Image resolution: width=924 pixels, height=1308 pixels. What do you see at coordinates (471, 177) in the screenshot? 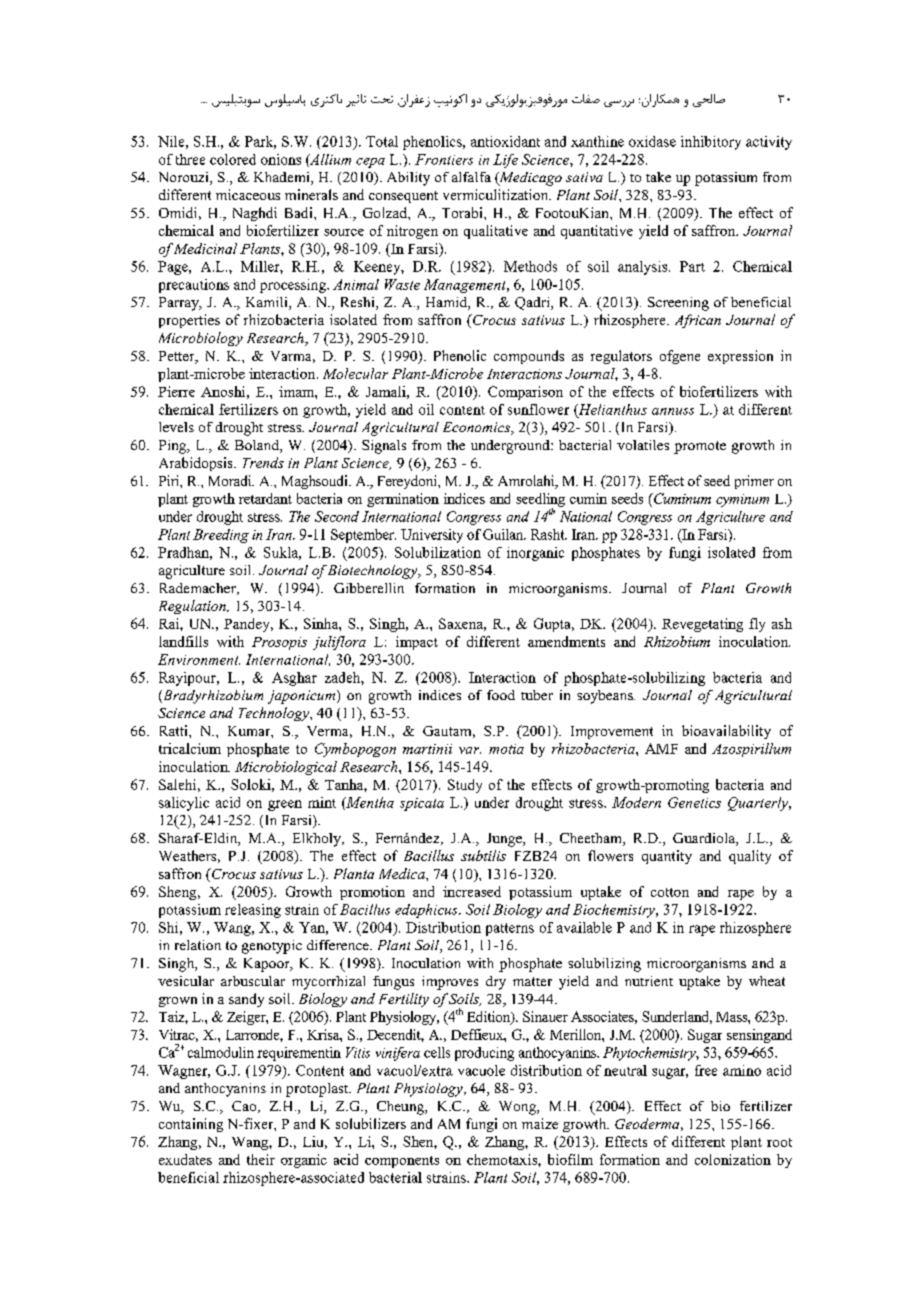
I see `alfalfa` at bounding box center [471, 177].
